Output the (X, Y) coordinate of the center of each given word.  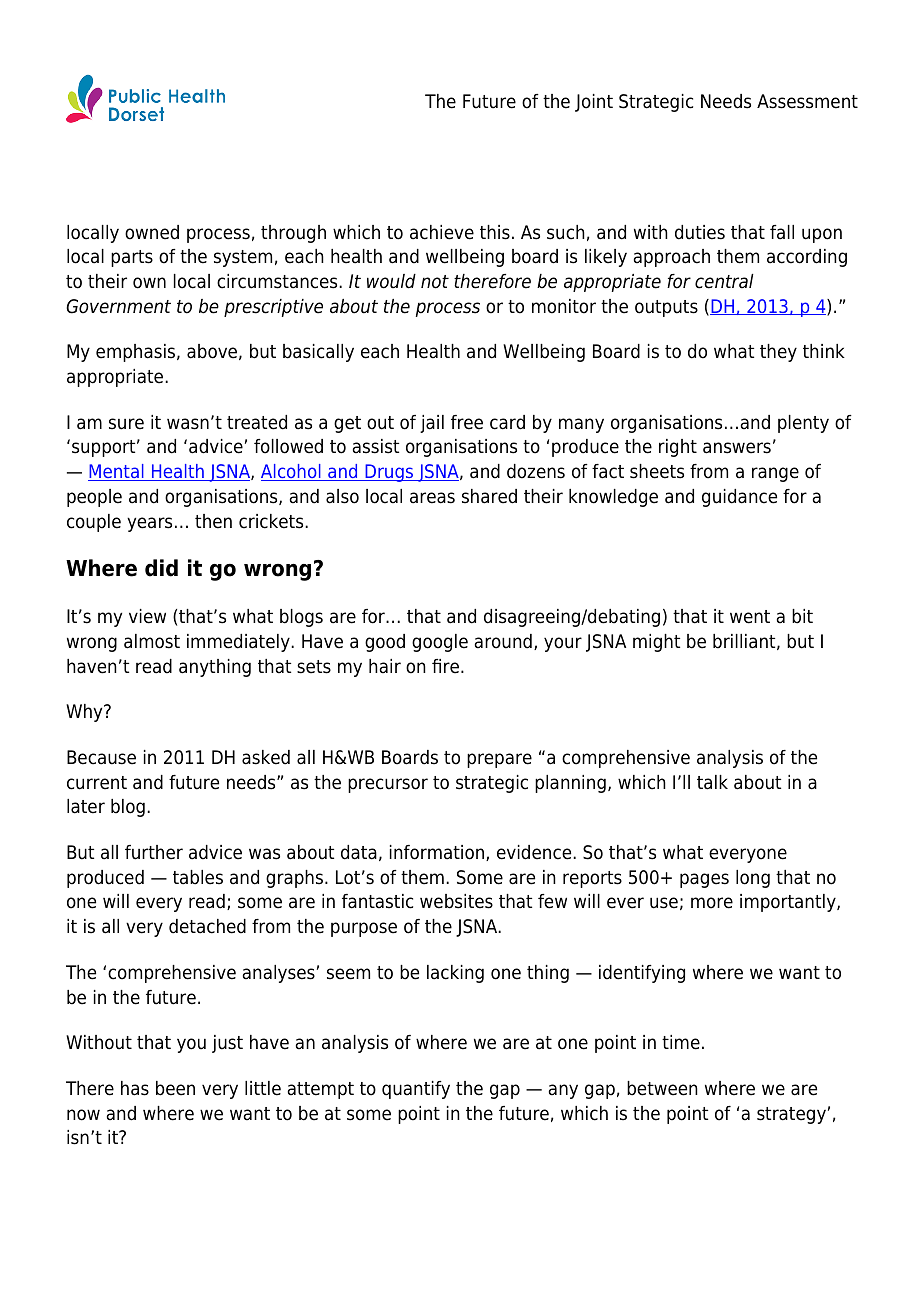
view (147, 616)
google (440, 643)
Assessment (807, 101)
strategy (791, 1115)
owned (152, 232)
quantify (416, 1090)
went (750, 617)
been (175, 1088)
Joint (594, 103)
